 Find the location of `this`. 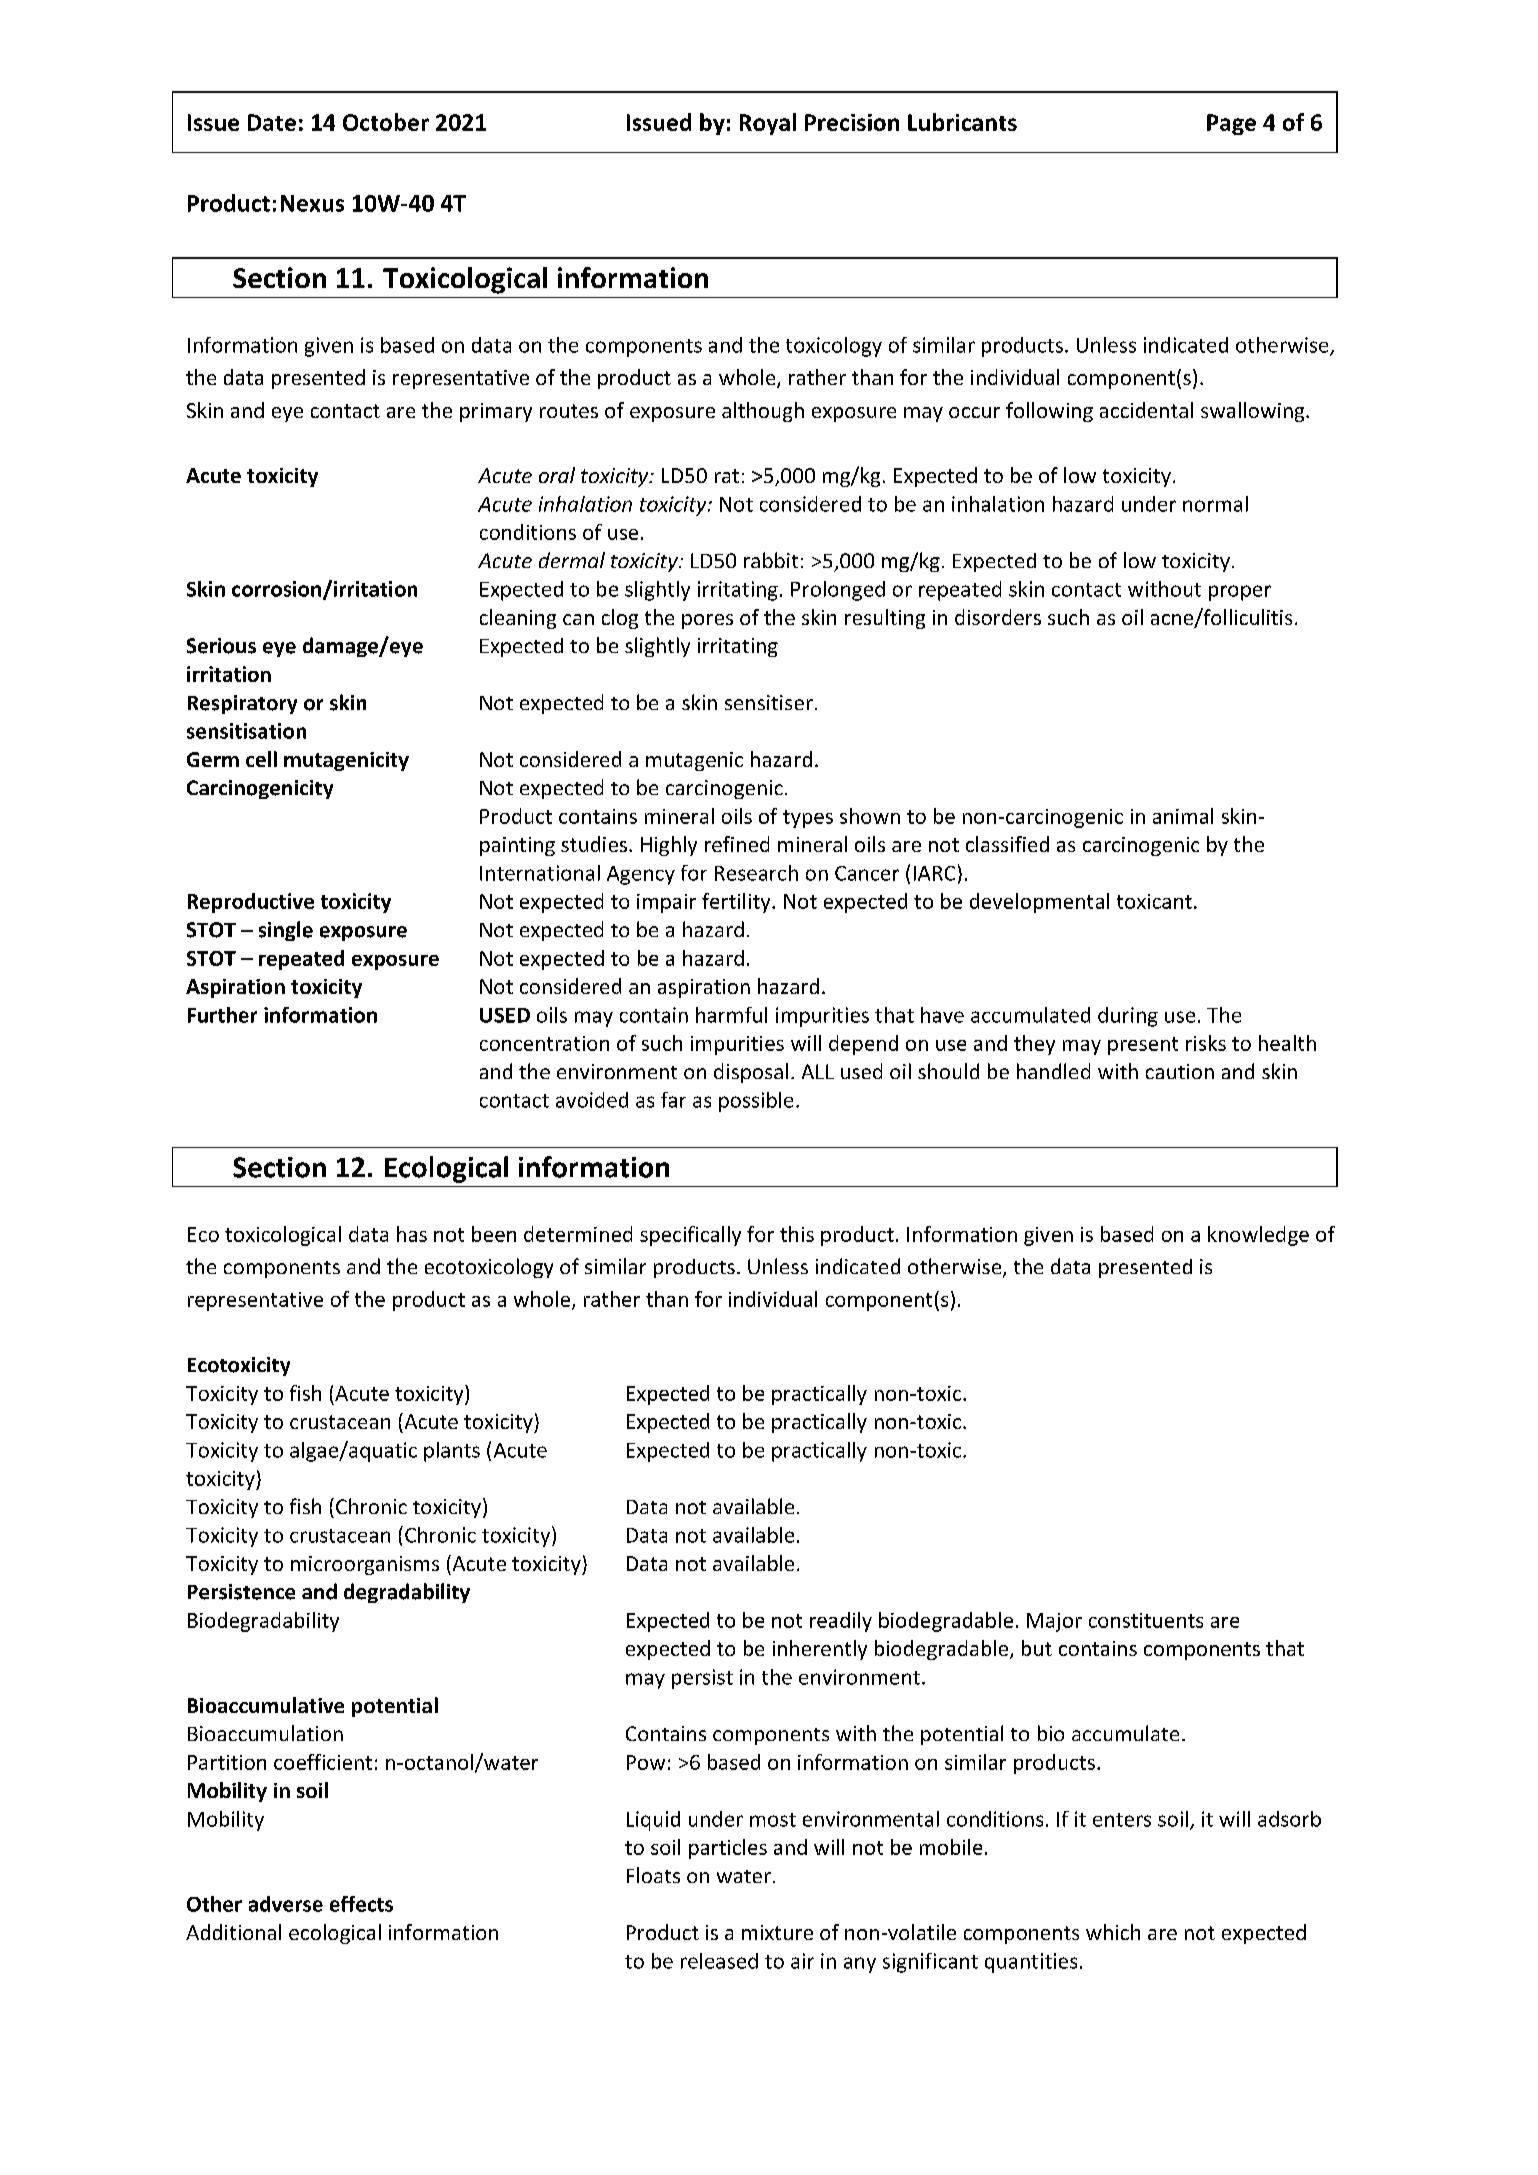

this is located at coordinates (797, 1234).
